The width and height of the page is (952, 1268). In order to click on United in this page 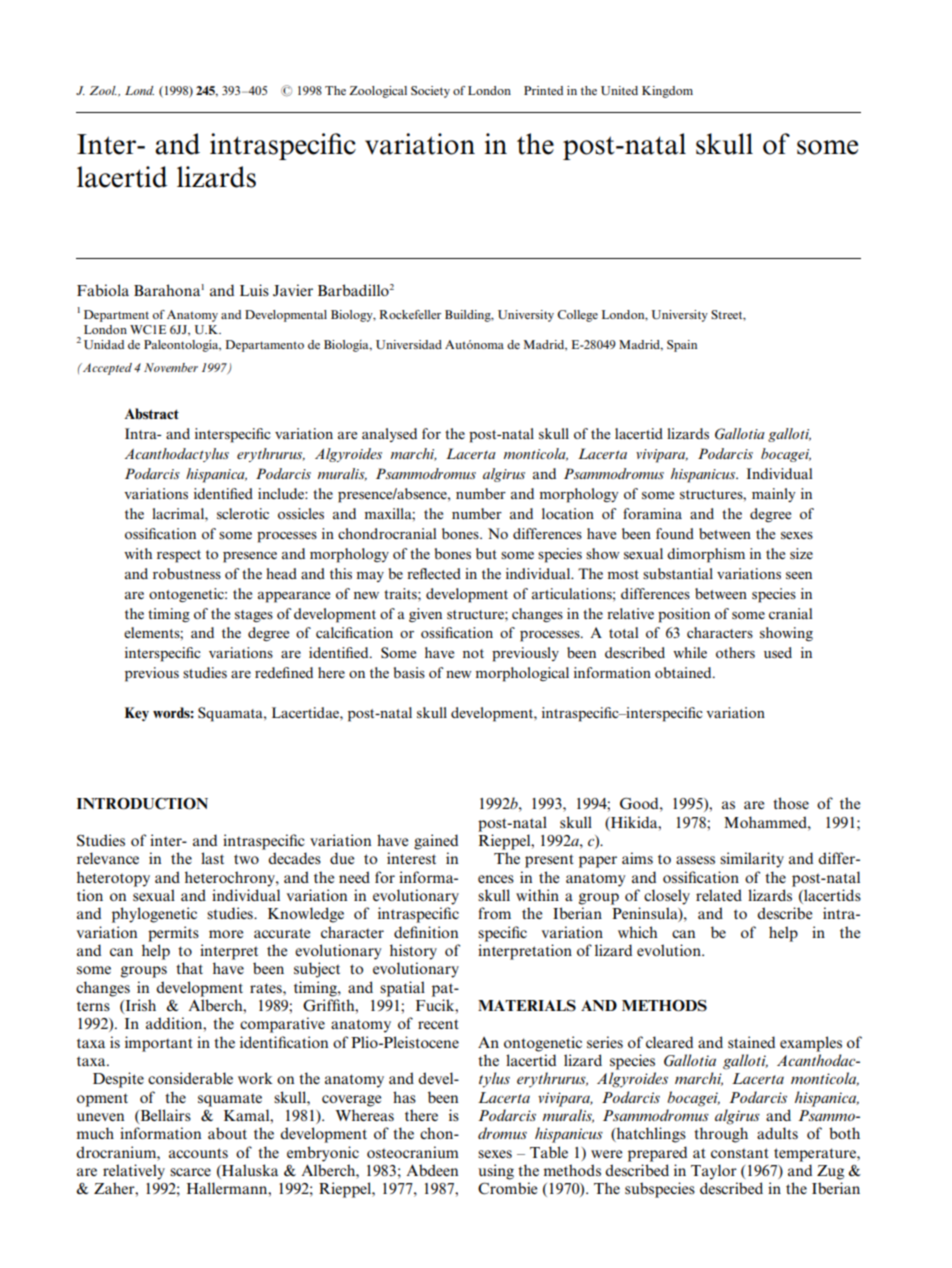, I will do `click(619, 90)`.
